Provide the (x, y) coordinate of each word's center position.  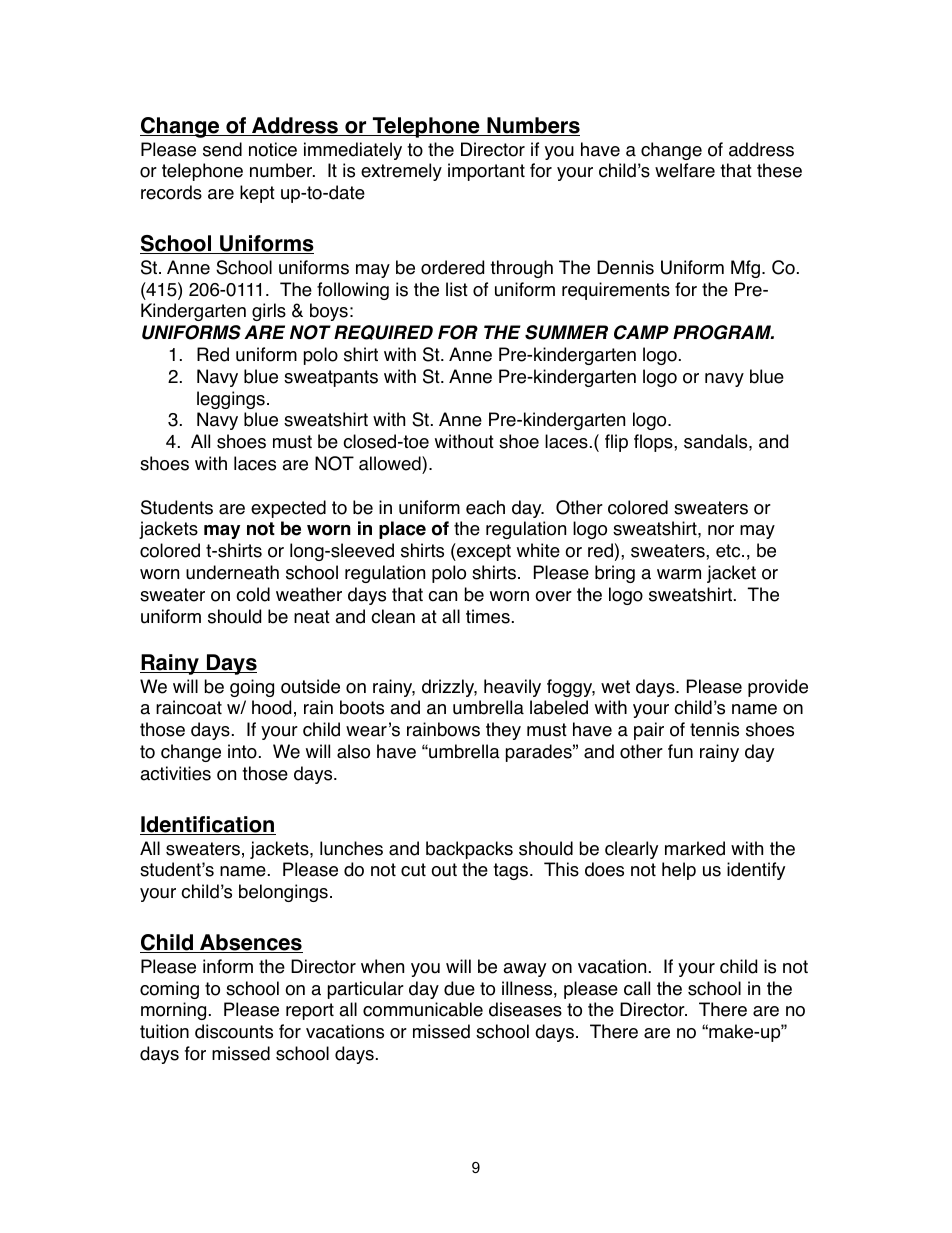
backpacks (469, 850)
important (486, 172)
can (442, 596)
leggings (231, 400)
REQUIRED (383, 332)
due (459, 988)
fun (680, 751)
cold (253, 594)
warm (679, 574)
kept (257, 194)
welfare (685, 170)
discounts (234, 1031)
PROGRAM (723, 332)
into (242, 751)
